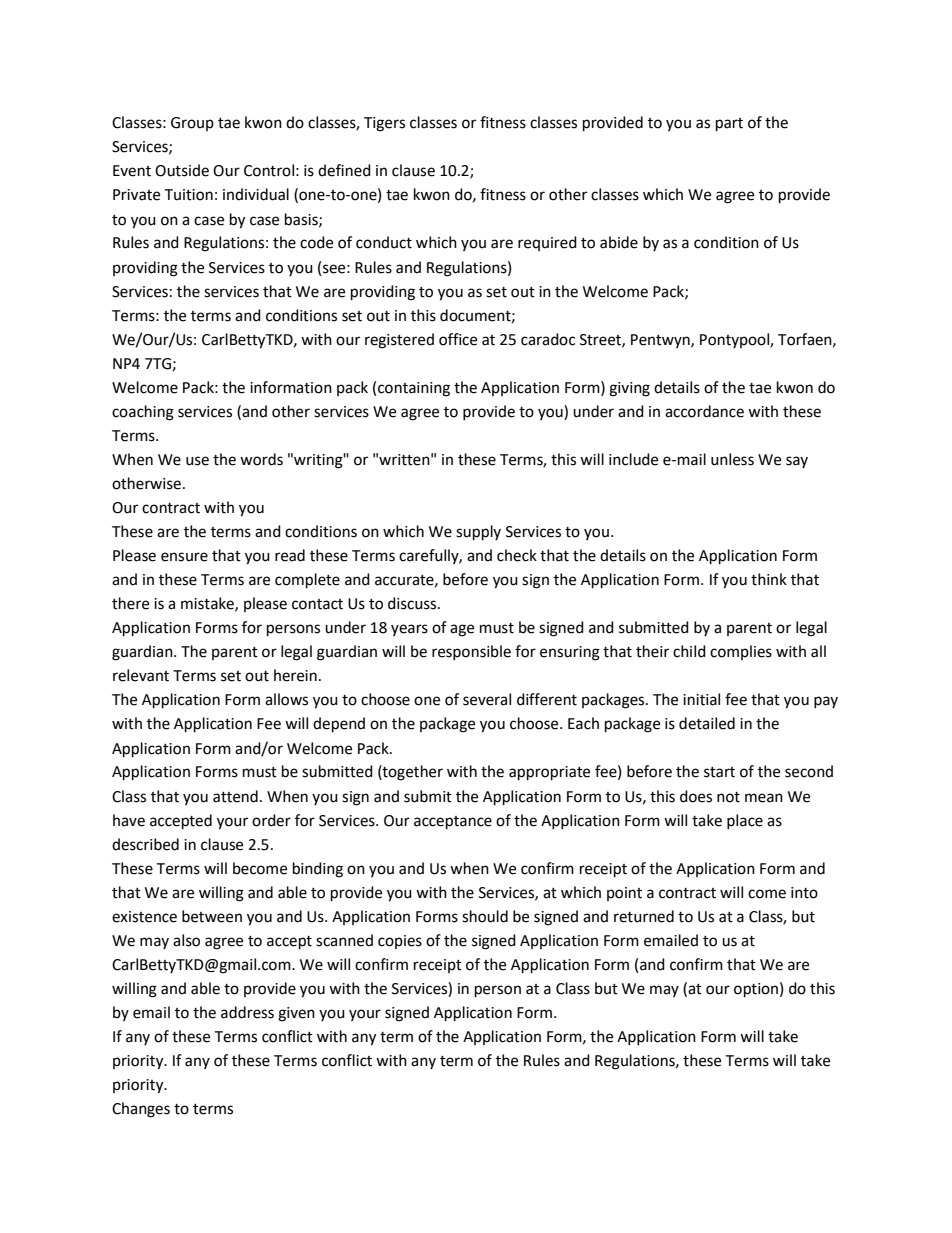  What do you see at coordinates (458, 339) in the screenshot?
I see `office` at bounding box center [458, 339].
